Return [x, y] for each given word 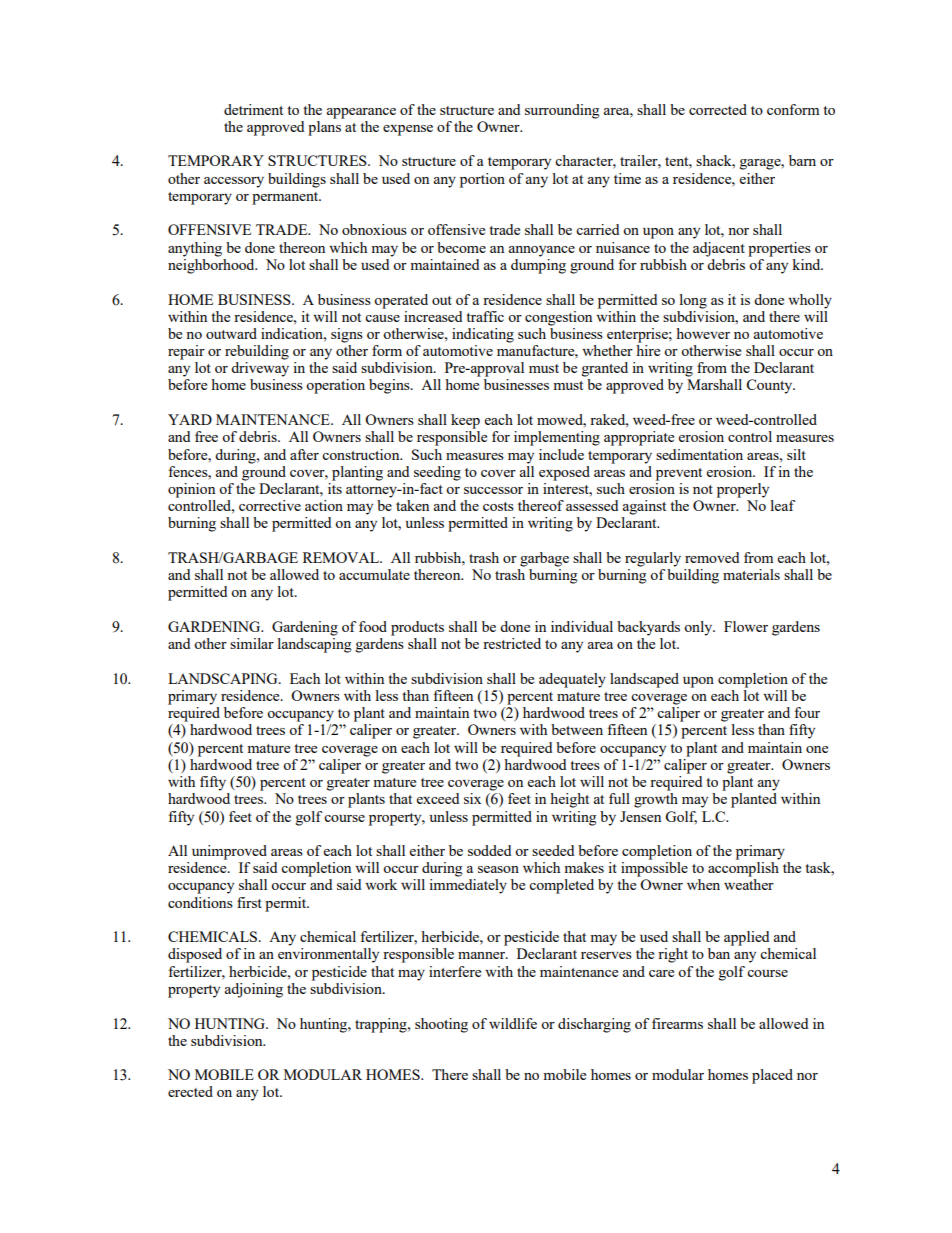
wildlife [513, 1023]
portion [482, 180]
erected [190, 1091]
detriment [253, 109]
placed [772, 1076]
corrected [718, 109]
